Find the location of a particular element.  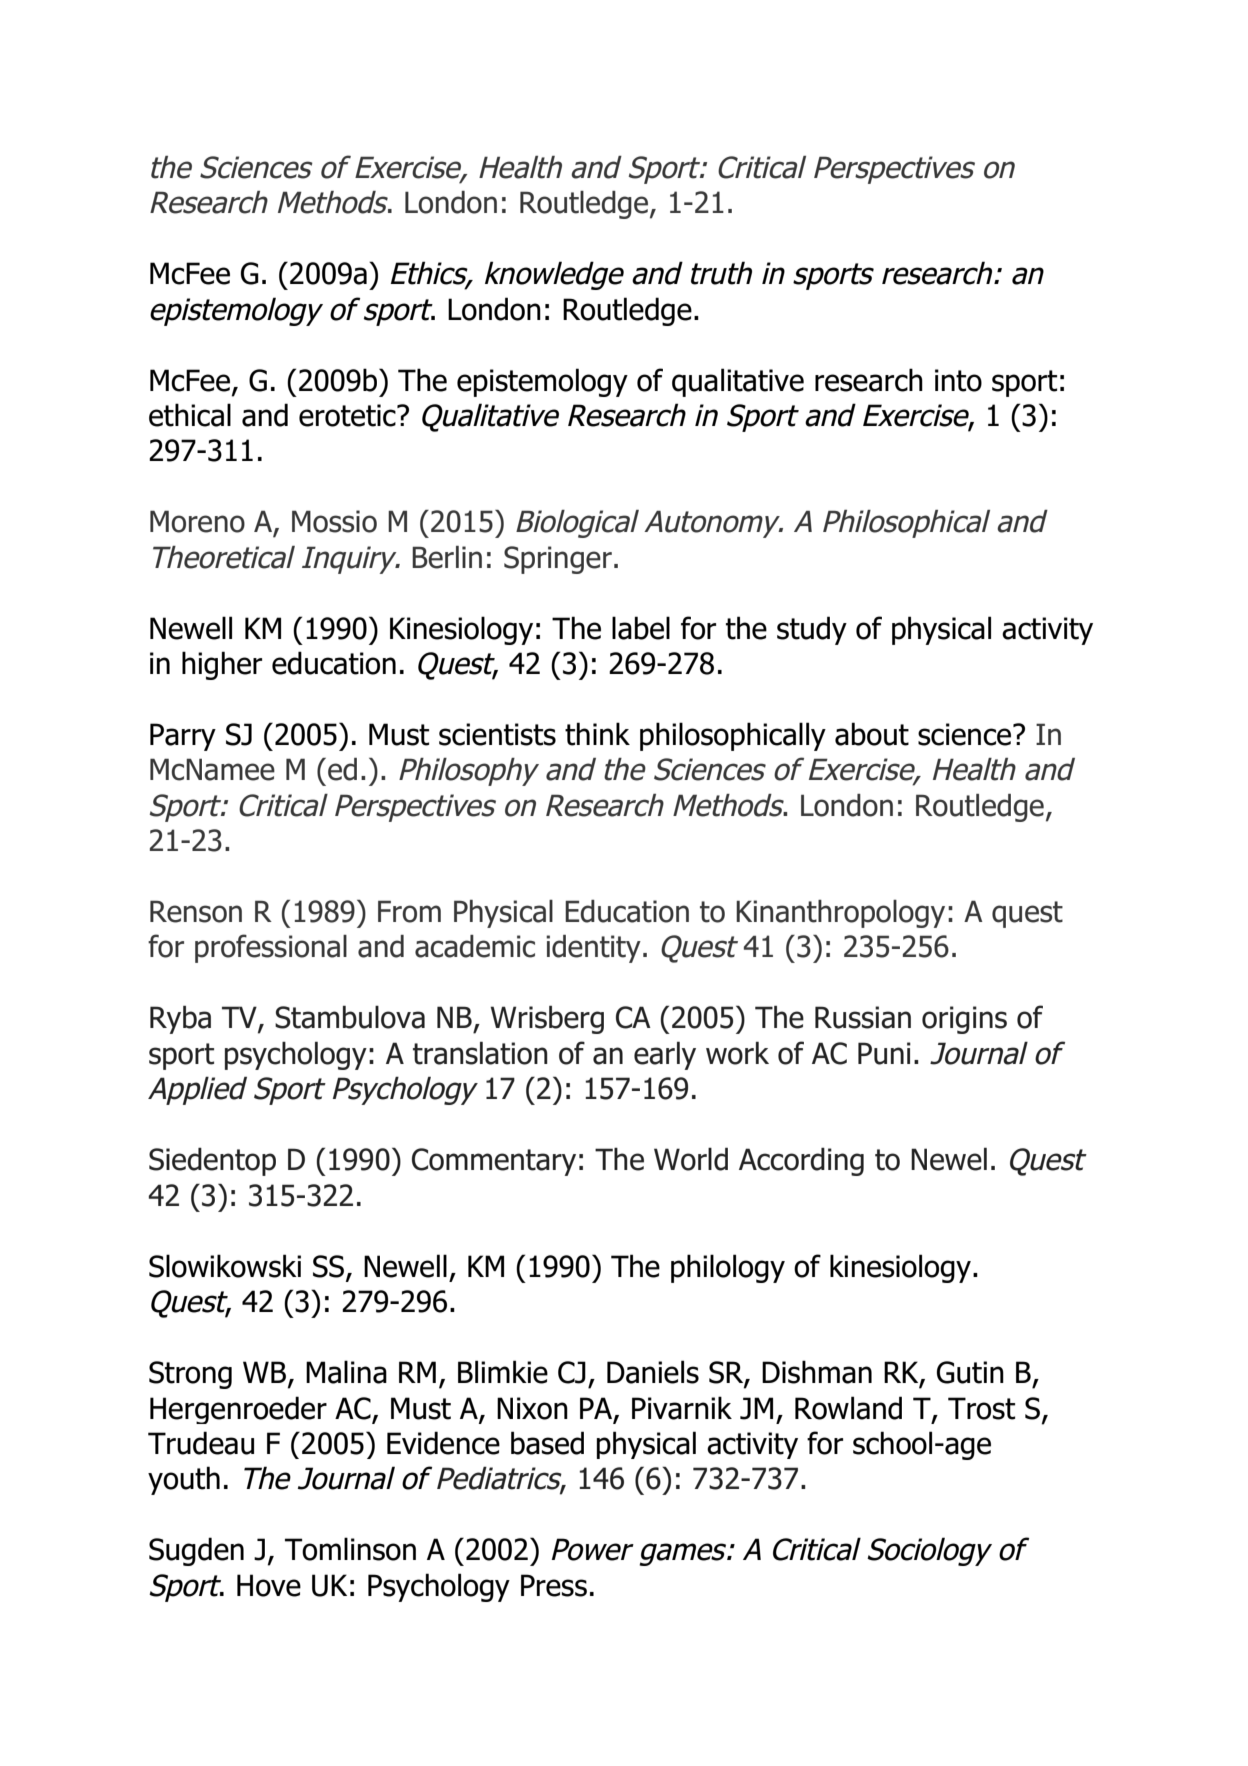

Rowland is located at coordinates (848, 1408).
